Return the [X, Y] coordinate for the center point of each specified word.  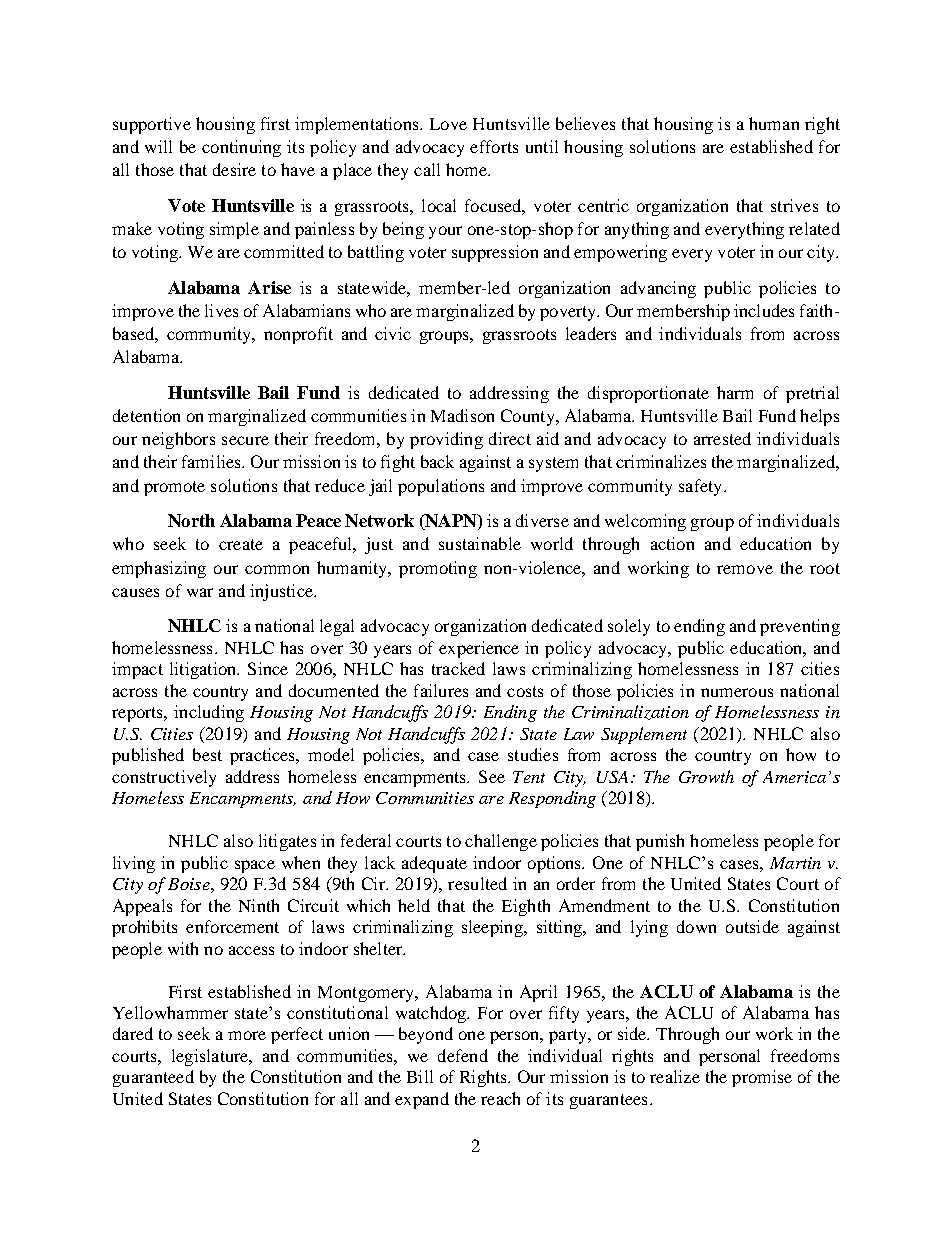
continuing [241, 148]
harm [735, 392]
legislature [211, 1057]
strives [794, 205]
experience [479, 649]
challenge [501, 842]
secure [245, 440]
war [200, 592]
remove [745, 569]
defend [463, 1055]
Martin [795, 863]
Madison [462, 415]
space [255, 866]
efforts [494, 146]
